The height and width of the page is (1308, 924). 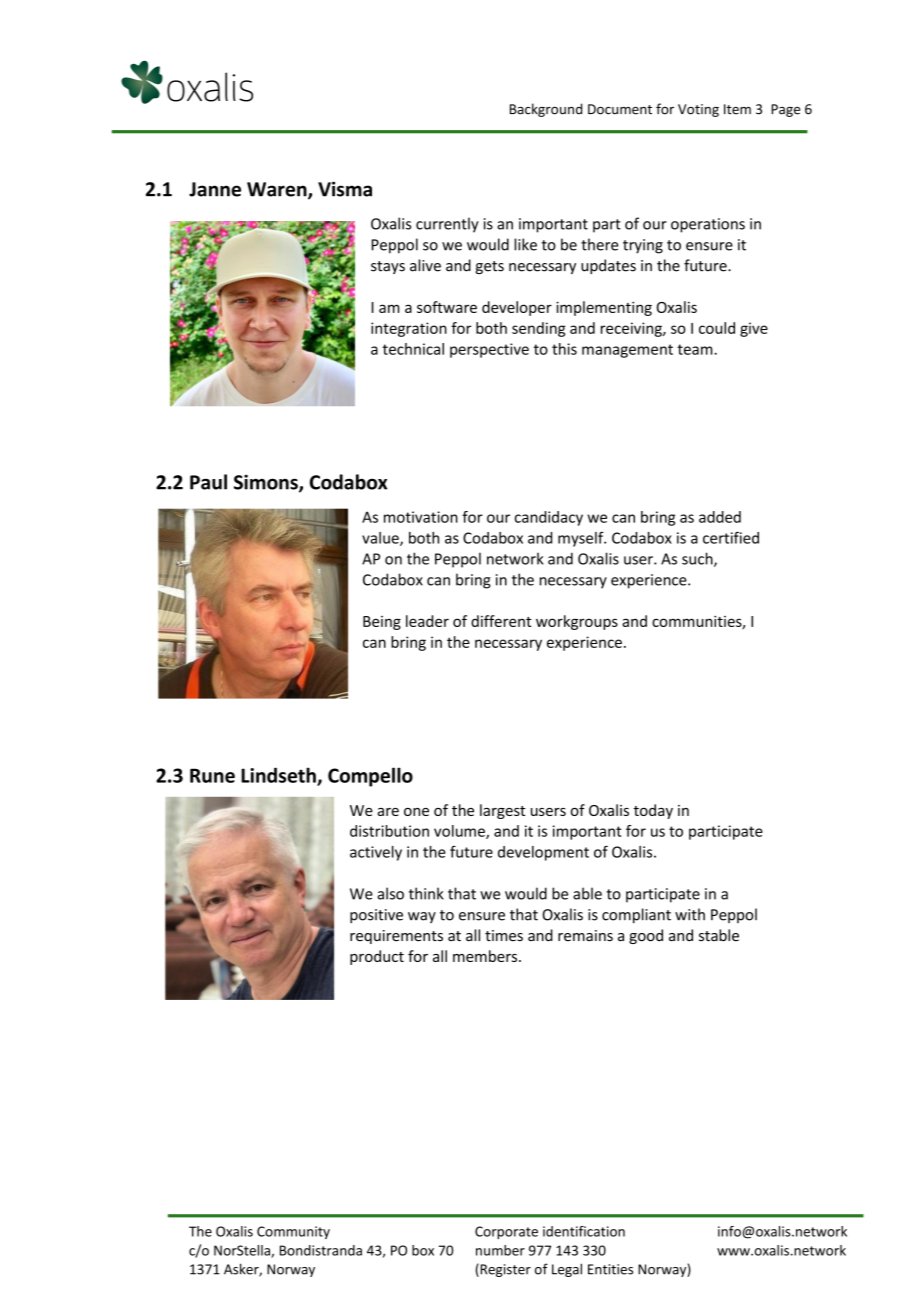 What do you see at coordinates (278, 190) in the page?
I see `Waren` at bounding box center [278, 190].
